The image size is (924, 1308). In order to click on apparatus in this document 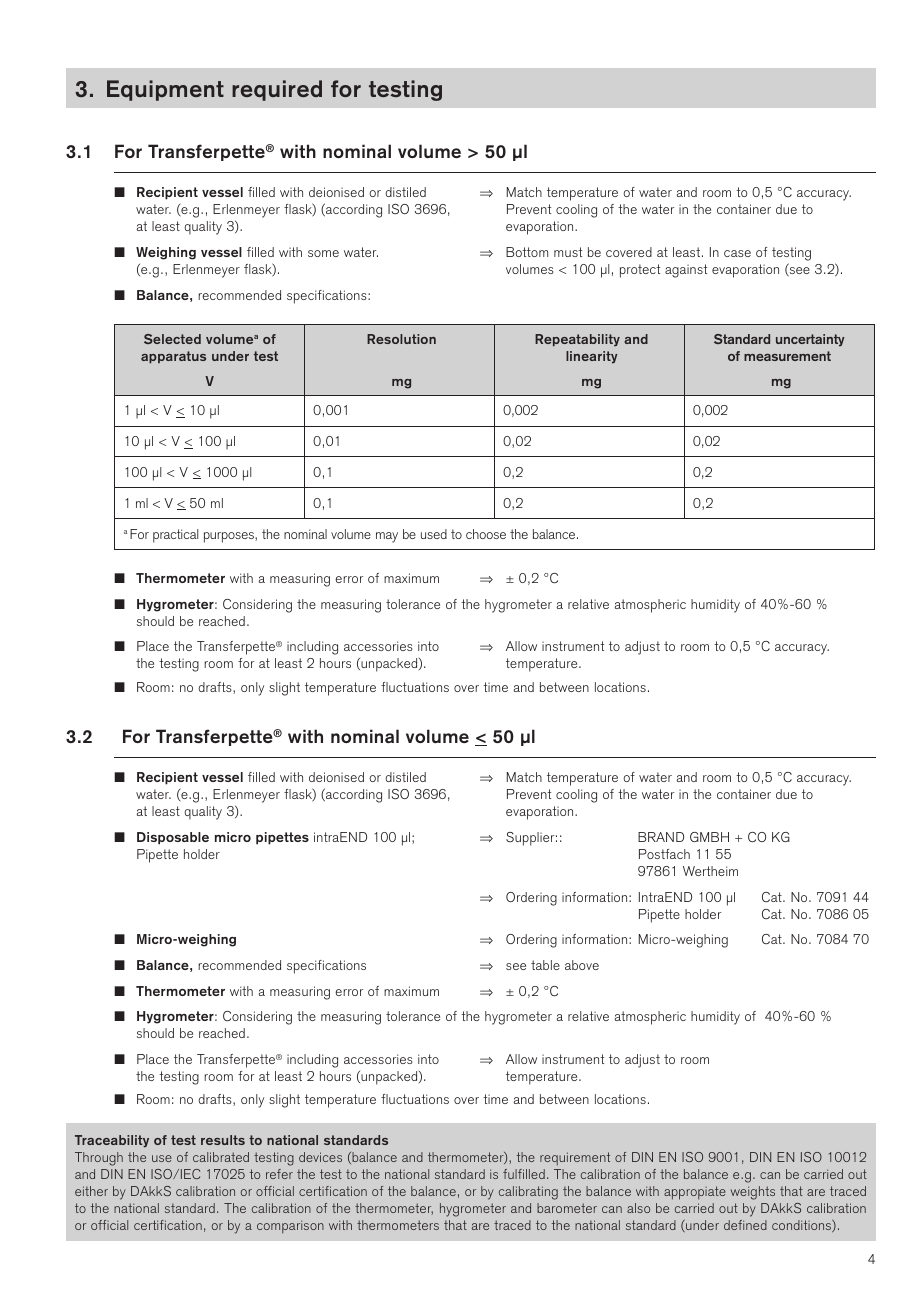, I will do `click(173, 357)`.
